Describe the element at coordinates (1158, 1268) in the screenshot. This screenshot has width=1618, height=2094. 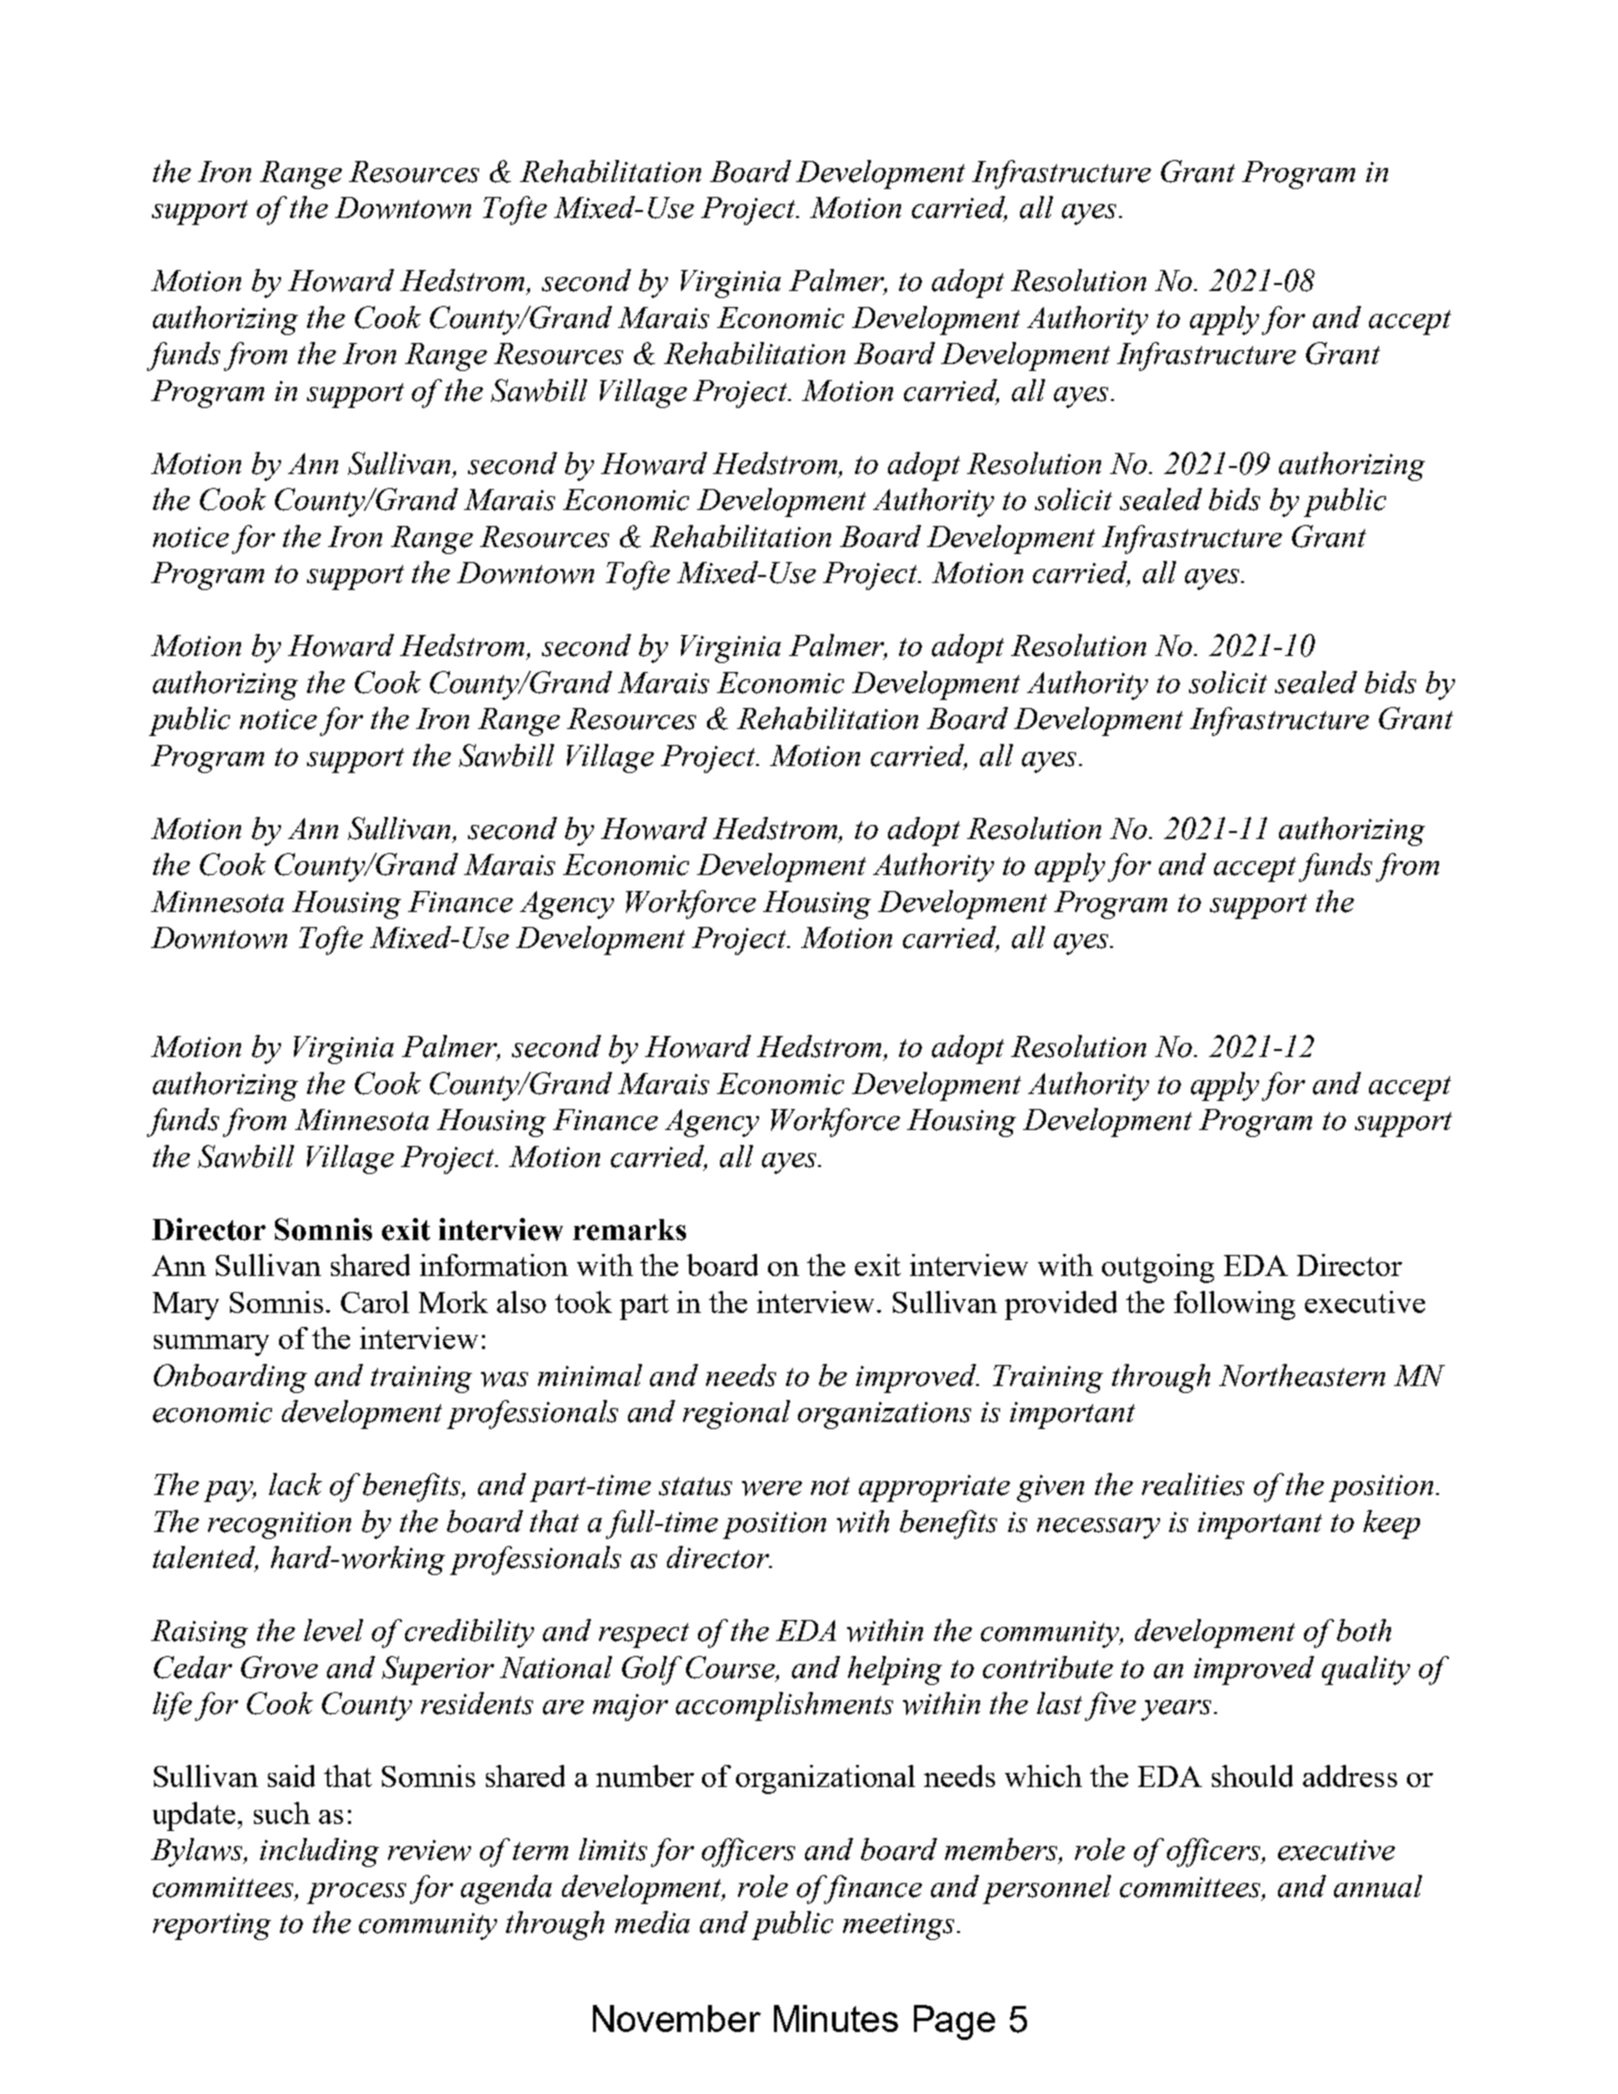
I see `outgoing` at that location.
